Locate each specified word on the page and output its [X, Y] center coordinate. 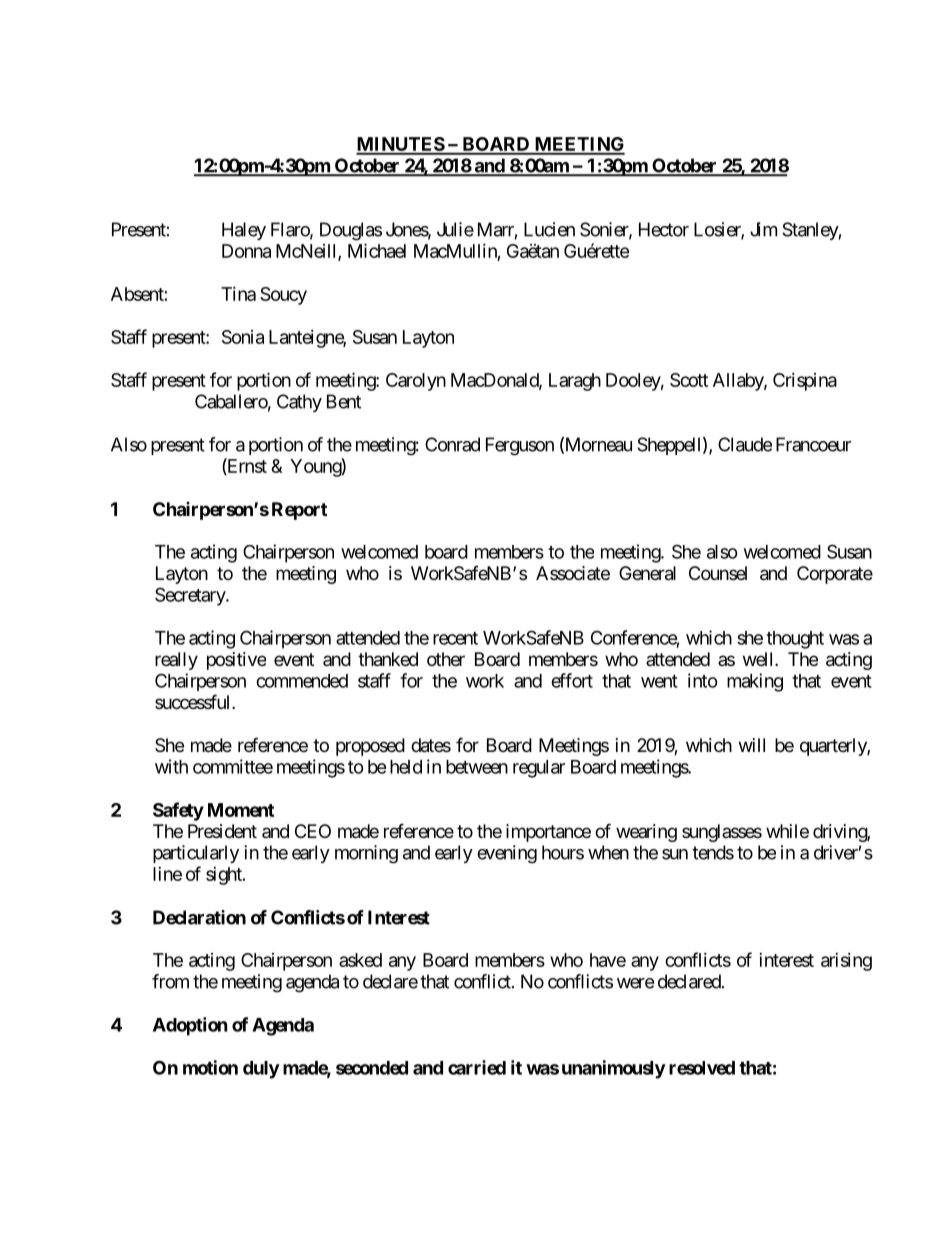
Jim [763, 229]
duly [261, 1070]
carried [477, 1067]
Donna [246, 251]
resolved [702, 1068]
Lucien [549, 229]
